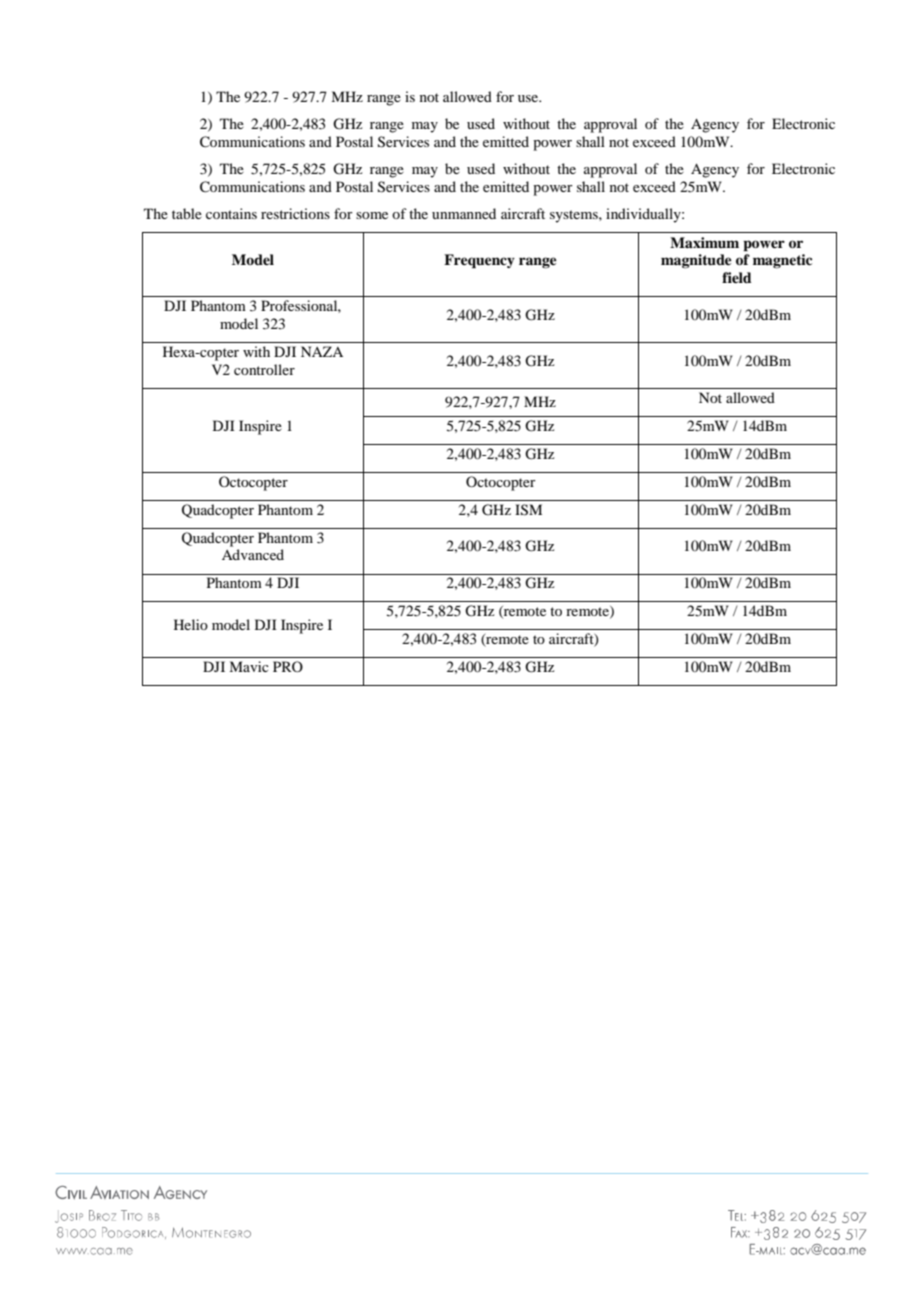 Image resolution: width=924 pixels, height=1308 pixels. I want to click on ISM, so click(528, 510).
